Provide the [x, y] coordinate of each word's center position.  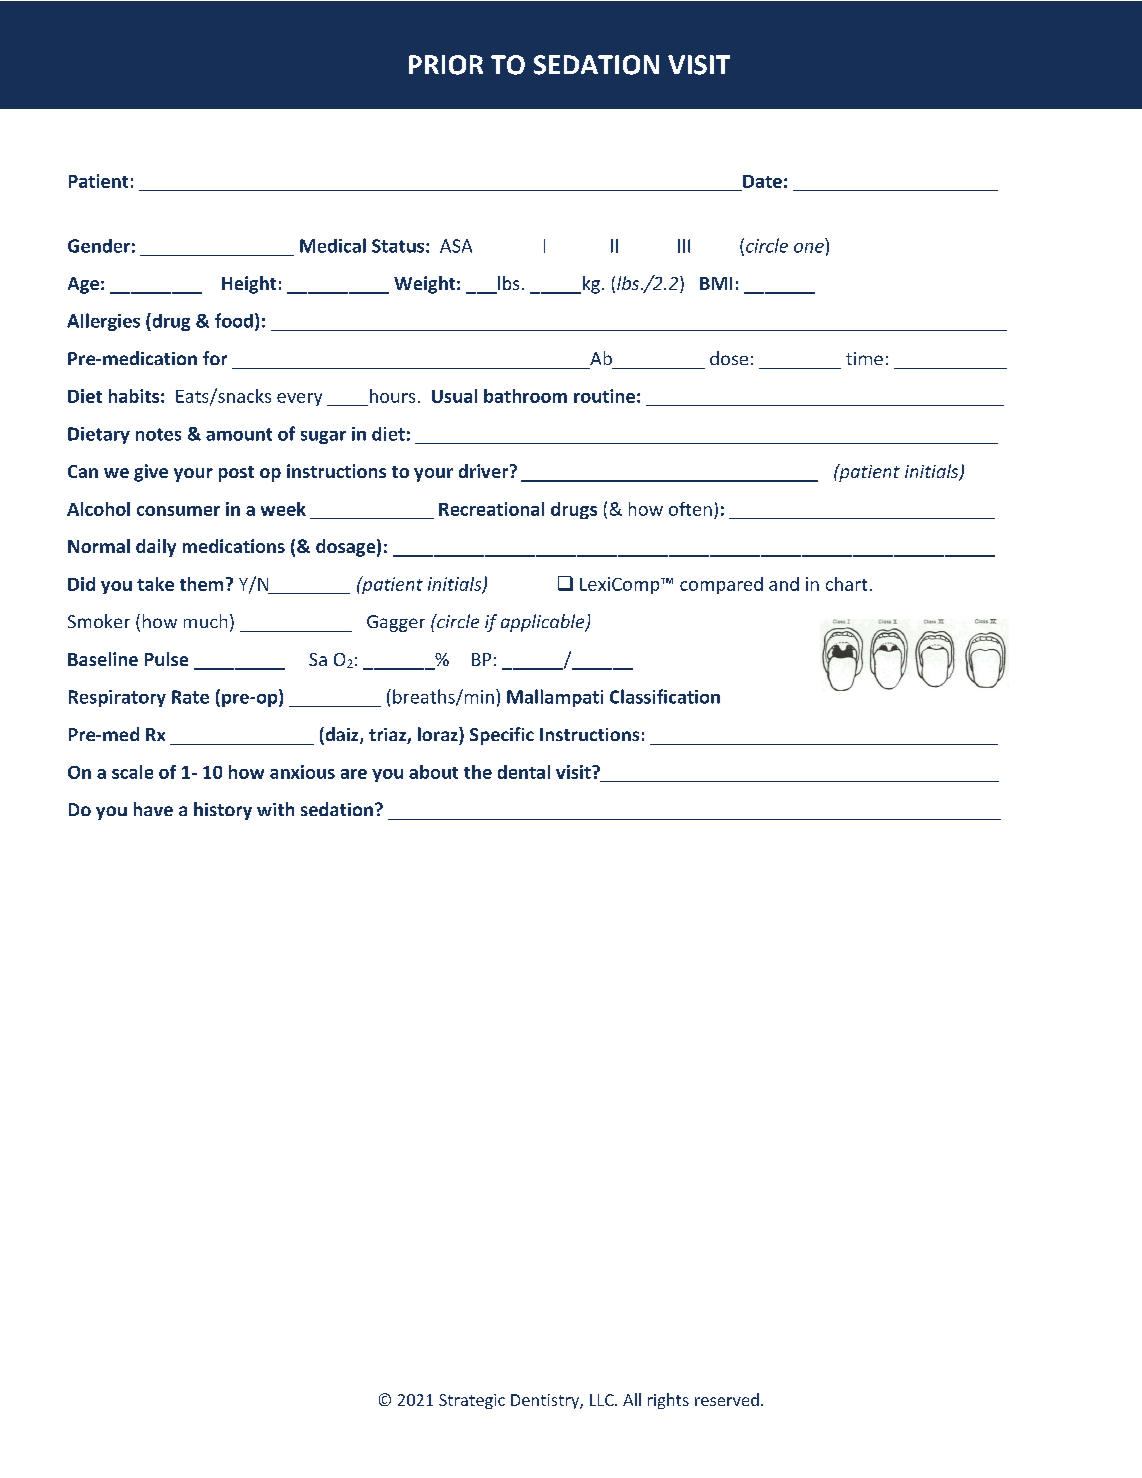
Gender [99, 246]
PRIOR [446, 65]
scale [132, 772]
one [809, 248]
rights [668, 1401]
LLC [603, 1400]
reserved [727, 1399]
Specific [502, 736]
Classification [665, 696]
